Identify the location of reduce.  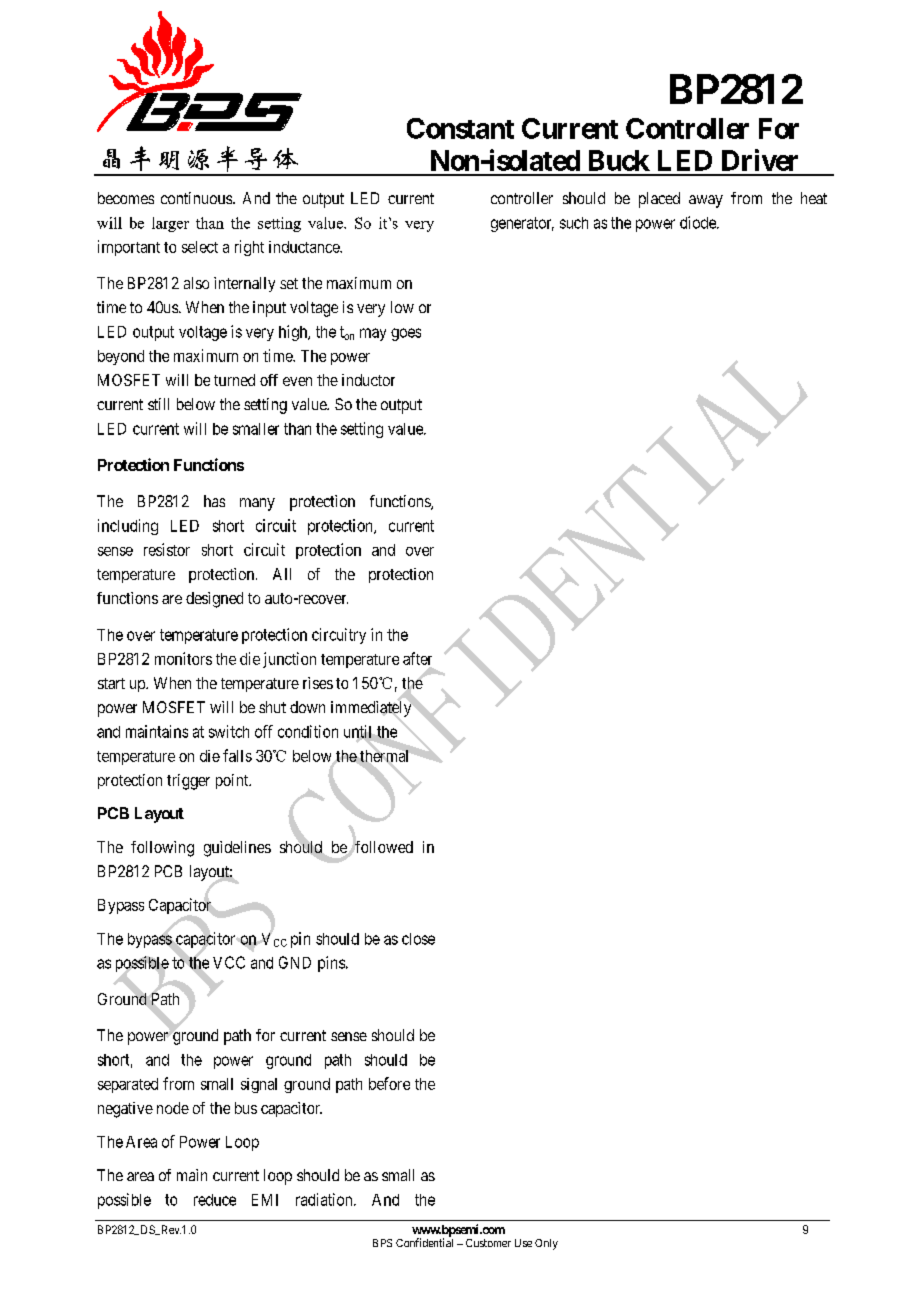
(215, 1200).
